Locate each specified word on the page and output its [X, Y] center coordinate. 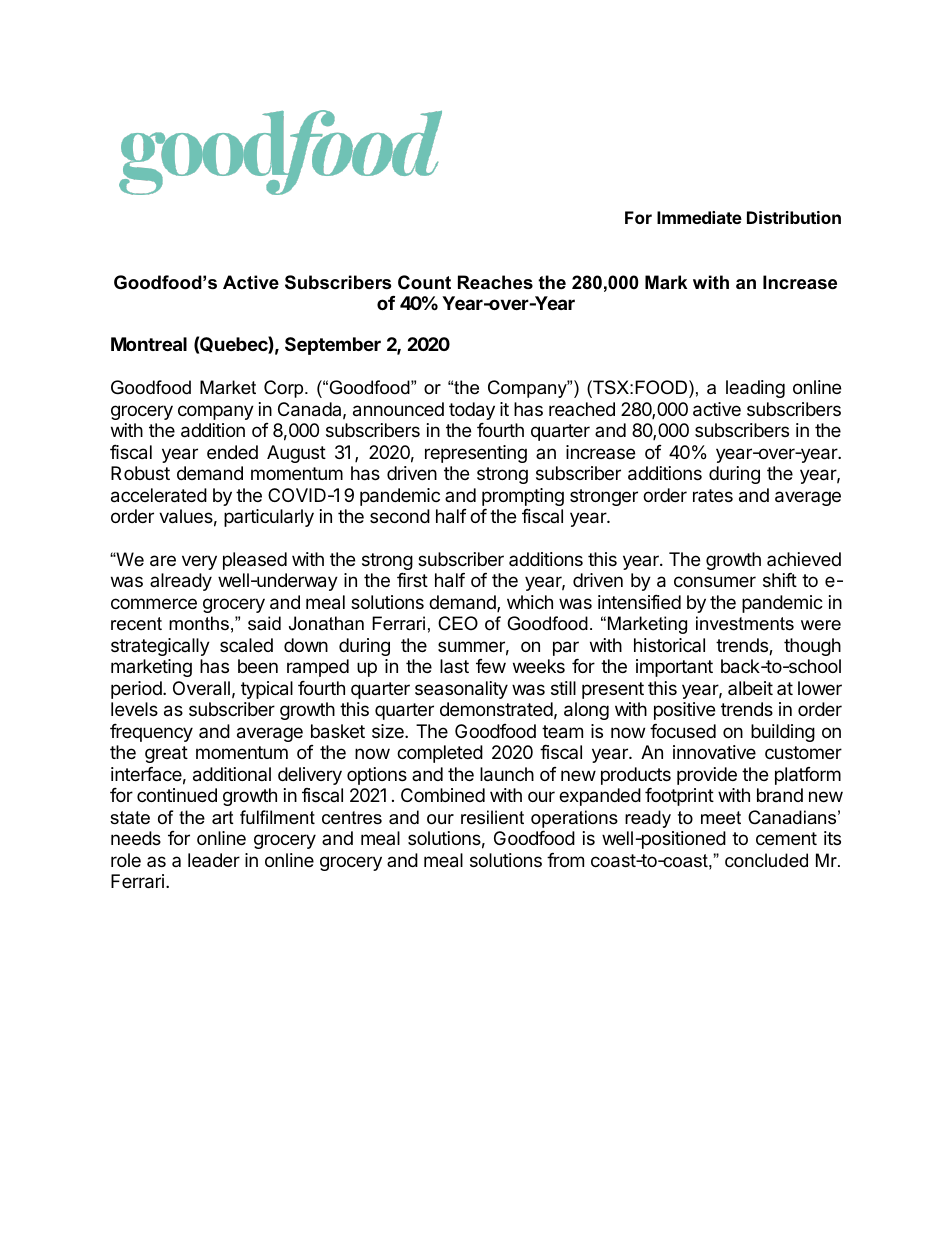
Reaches [495, 282]
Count [424, 282]
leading [755, 389]
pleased [255, 561]
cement [786, 838]
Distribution [794, 217]
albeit [750, 688]
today [472, 411]
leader [214, 860]
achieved [804, 559]
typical [267, 690]
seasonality [461, 690]
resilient [492, 817]
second [400, 516]
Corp [285, 389]
